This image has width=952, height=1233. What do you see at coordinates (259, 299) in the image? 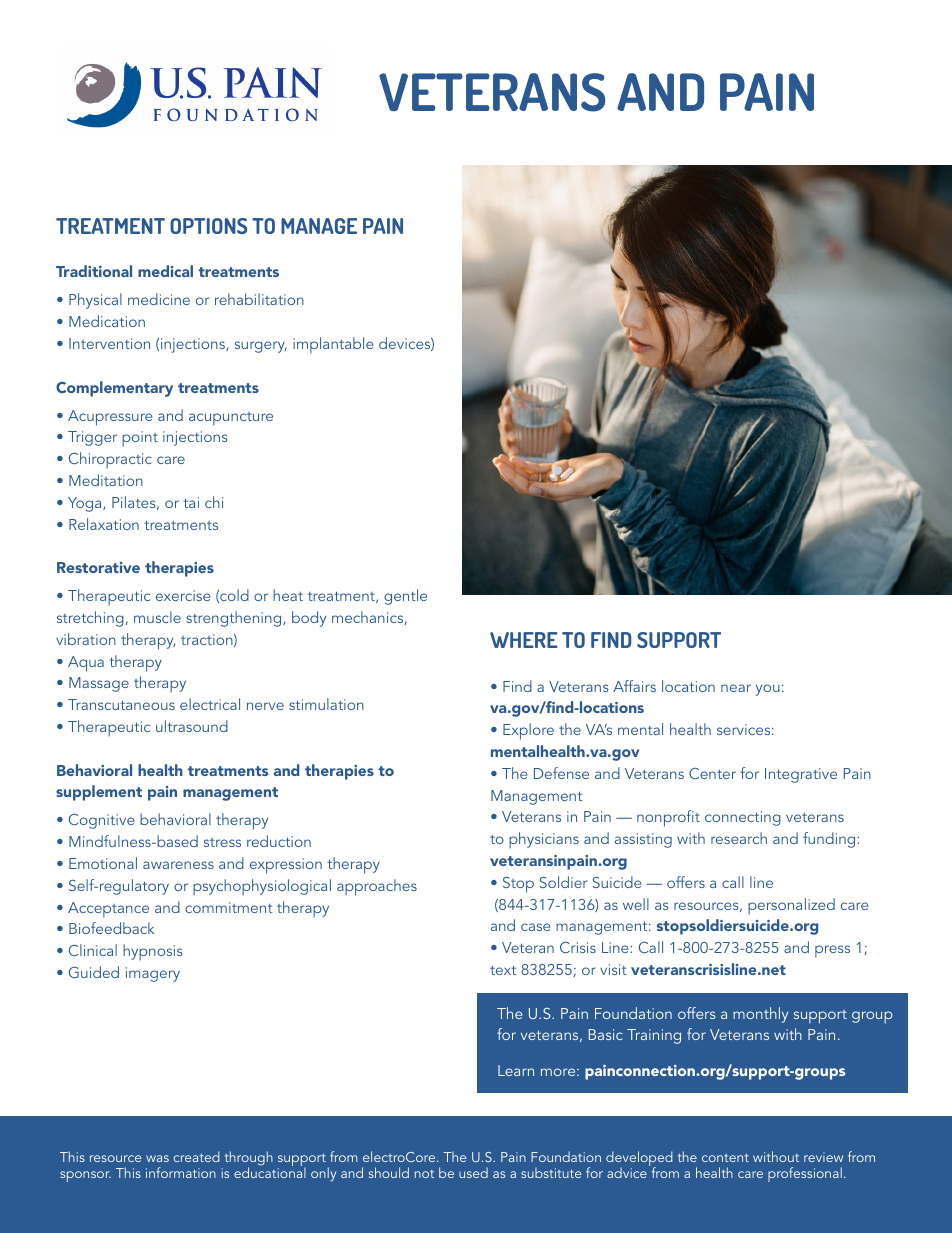
I see `rehabilitation` at bounding box center [259, 299].
